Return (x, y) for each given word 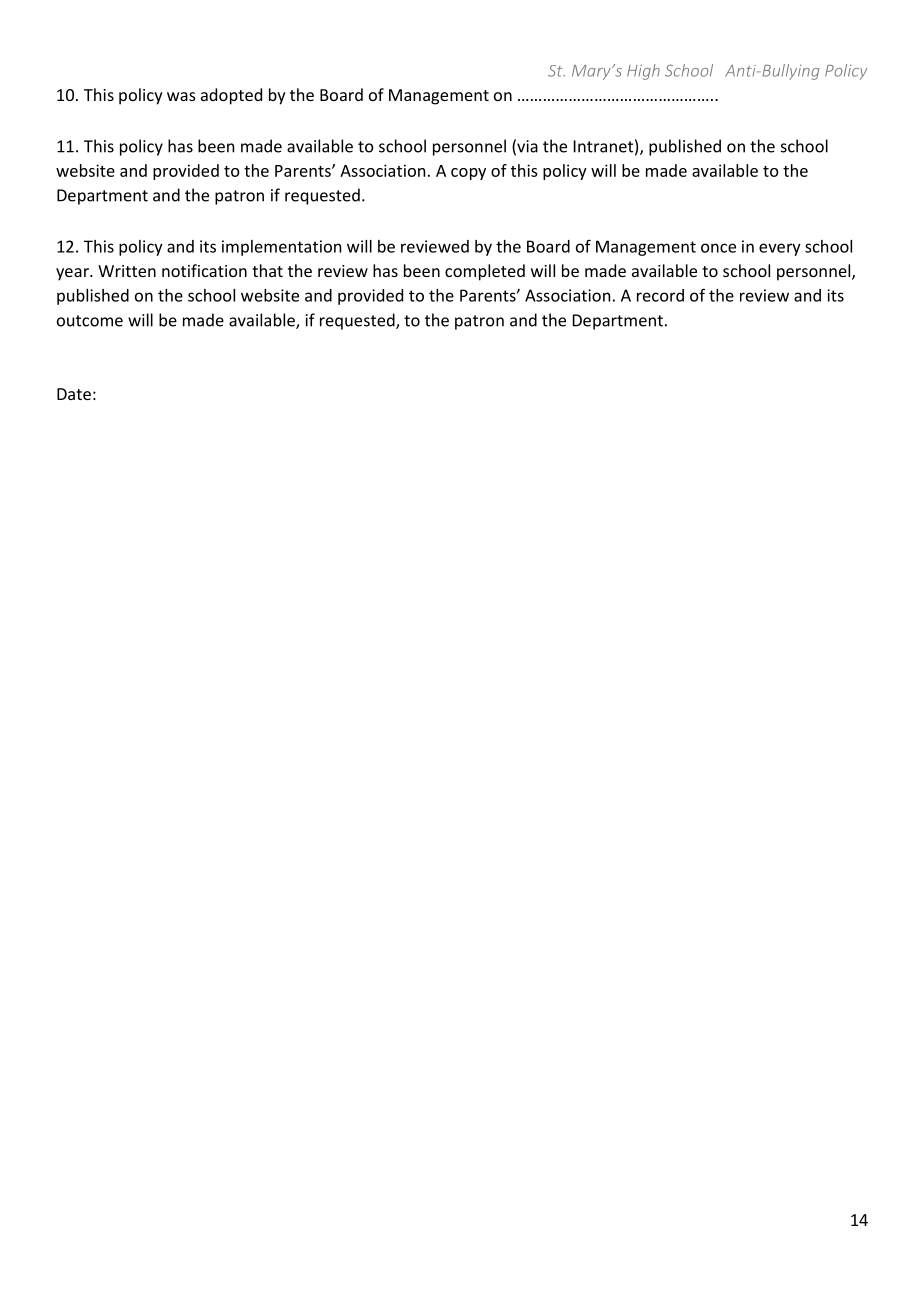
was (181, 96)
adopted (231, 96)
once (718, 248)
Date (74, 394)
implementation (281, 248)
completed (485, 272)
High (643, 72)
